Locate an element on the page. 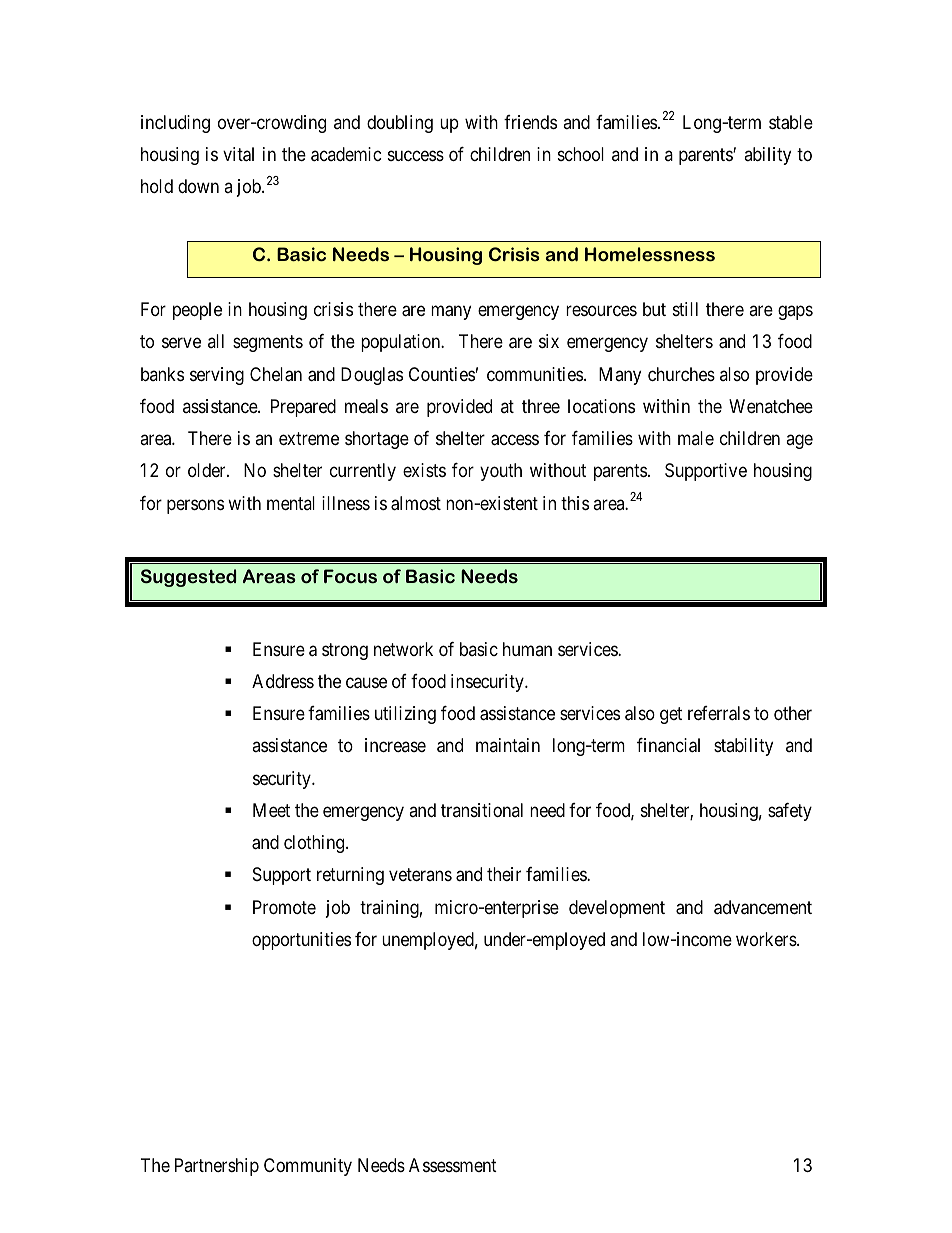  Partnership is located at coordinates (217, 1167).
